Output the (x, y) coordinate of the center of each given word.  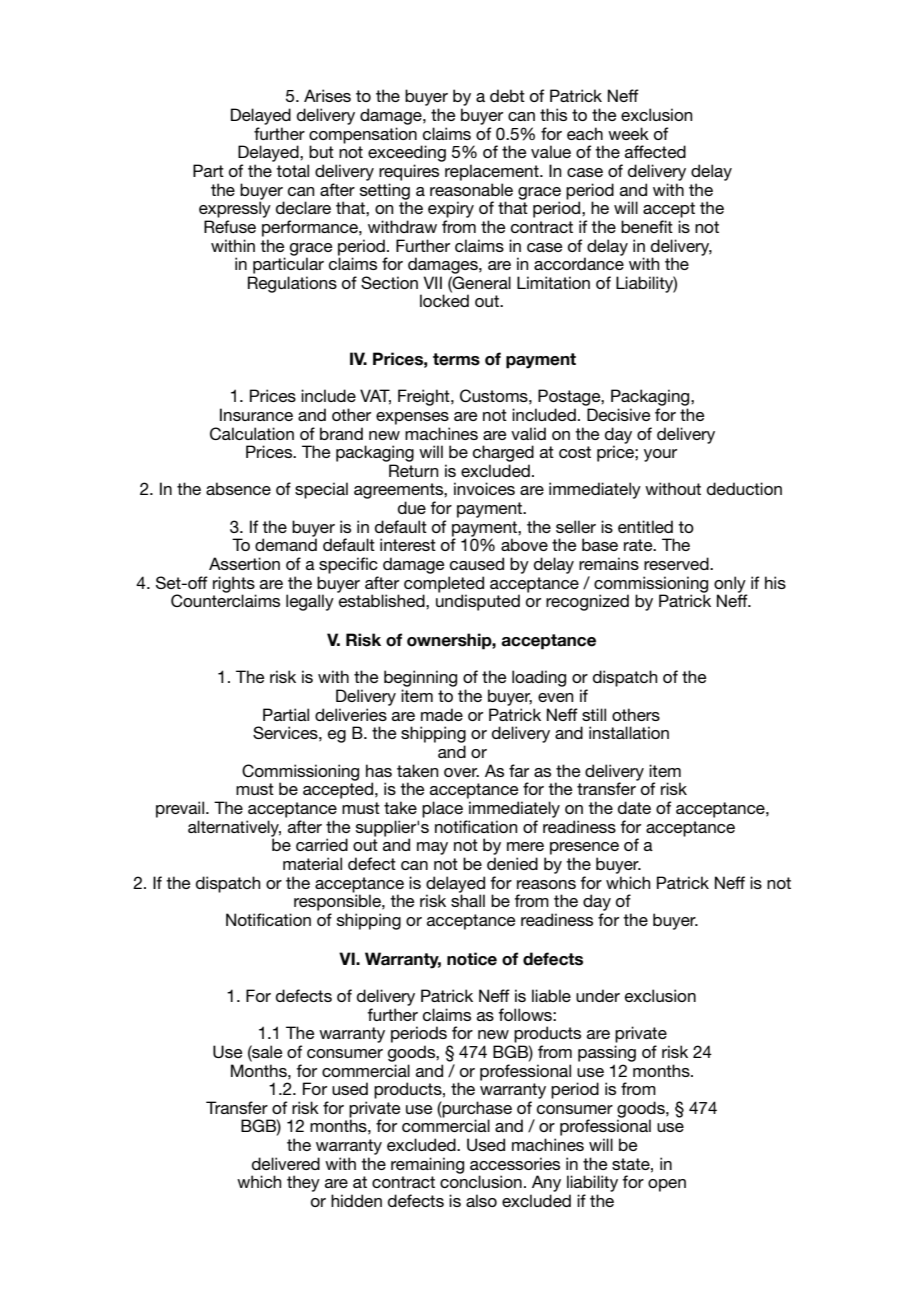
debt (507, 95)
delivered (286, 1163)
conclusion (481, 1181)
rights (234, 585)
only (730, 585)
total (292, 170)
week (628, 133)
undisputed (478, 602)
